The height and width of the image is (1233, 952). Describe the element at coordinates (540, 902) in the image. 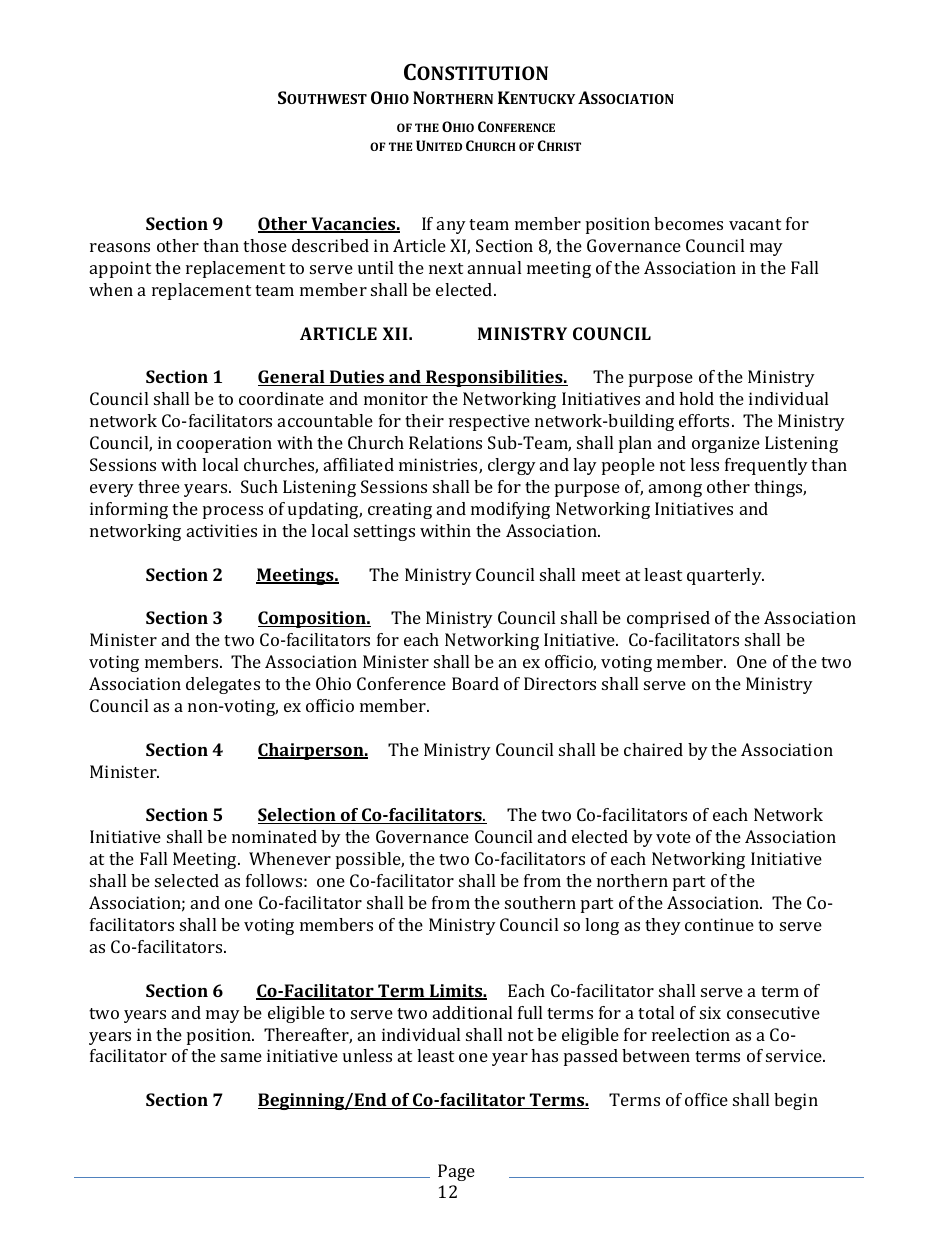

I see `southern` at that location.
